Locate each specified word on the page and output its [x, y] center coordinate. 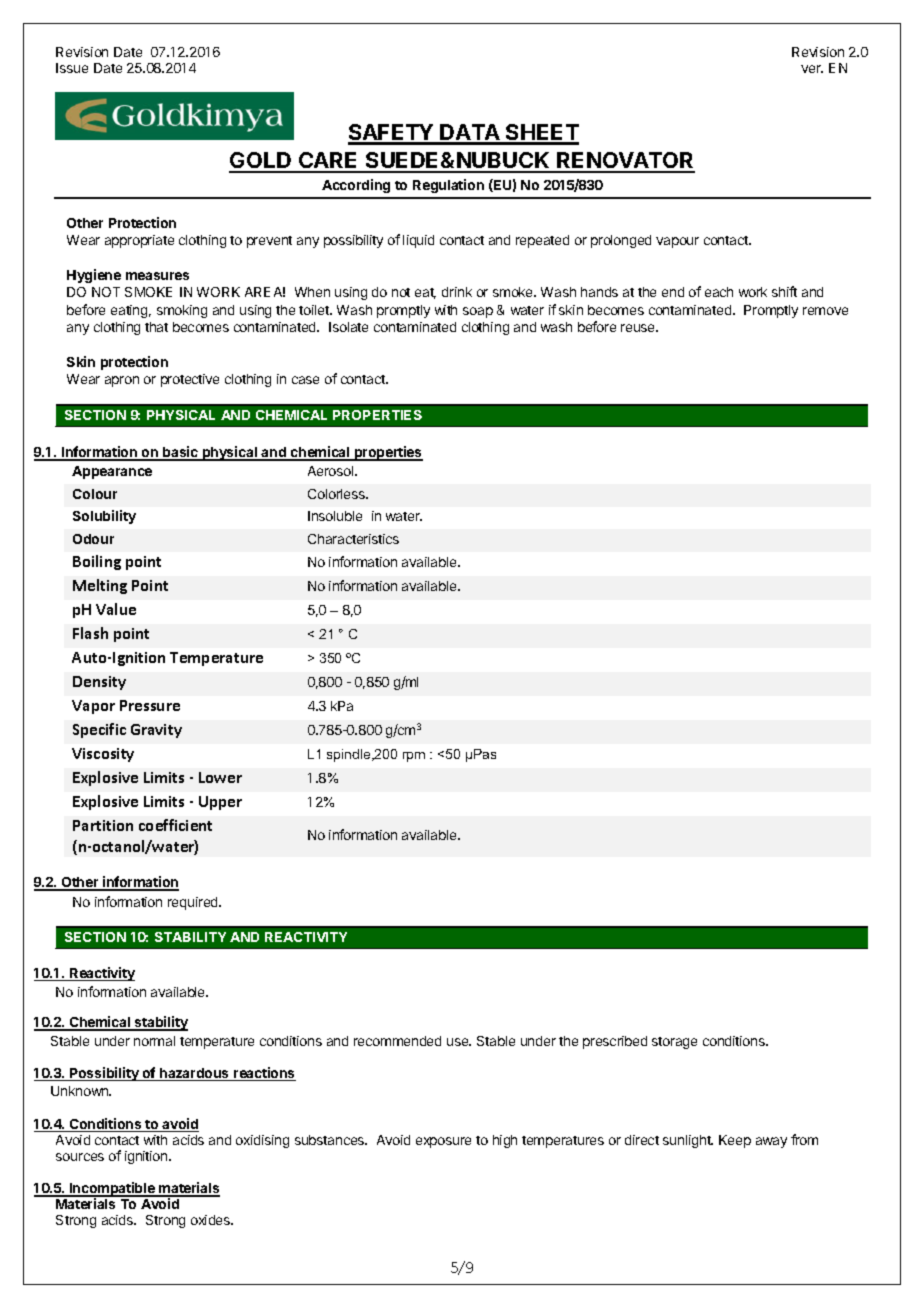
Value [116, 609]
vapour [677, 242]
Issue [72, 68]
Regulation [448, 186]
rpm [414, 757]
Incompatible [112, 1190]
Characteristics [353, 539]
